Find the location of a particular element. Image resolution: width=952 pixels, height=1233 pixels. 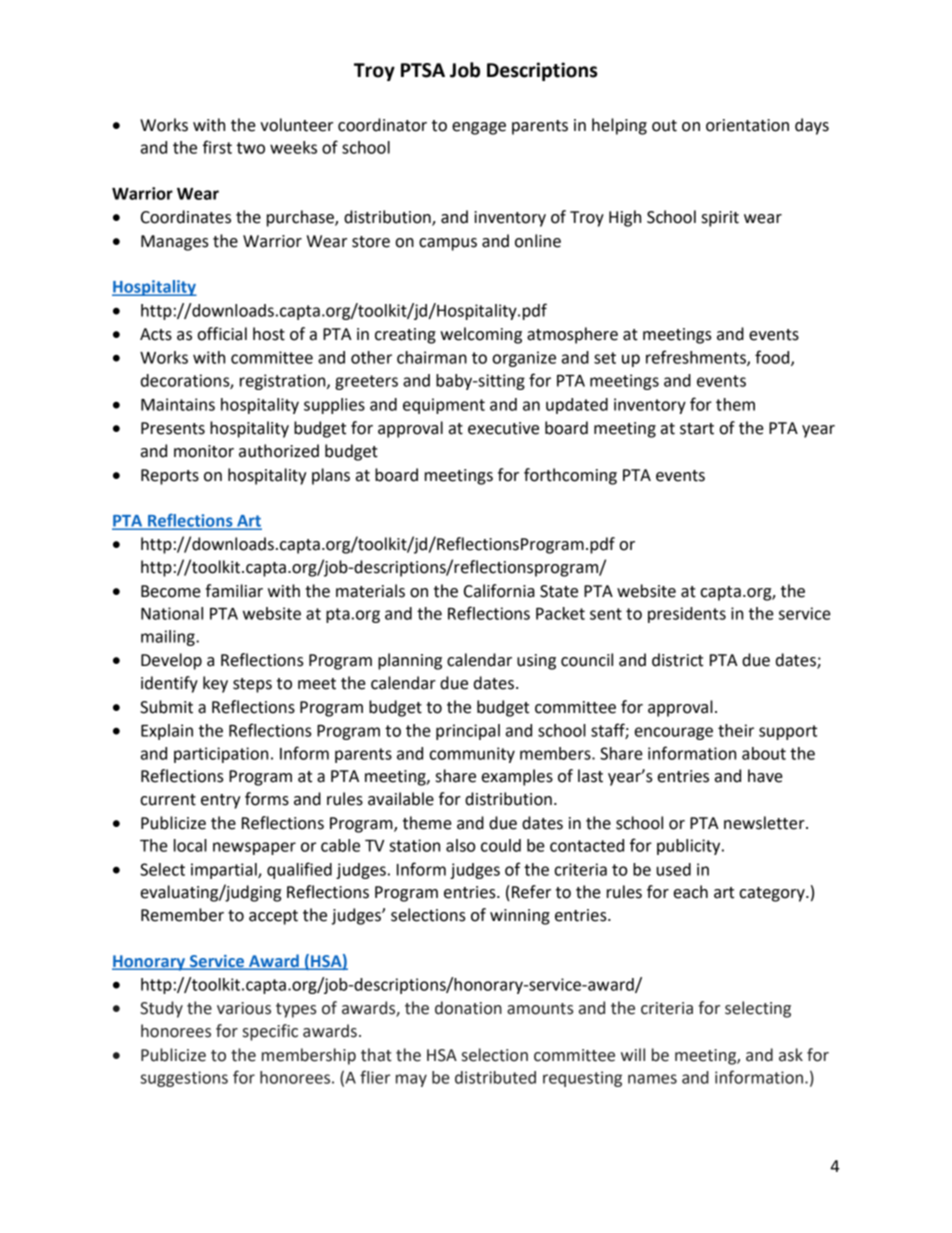

orientation is located at coordinates (747, 125).
